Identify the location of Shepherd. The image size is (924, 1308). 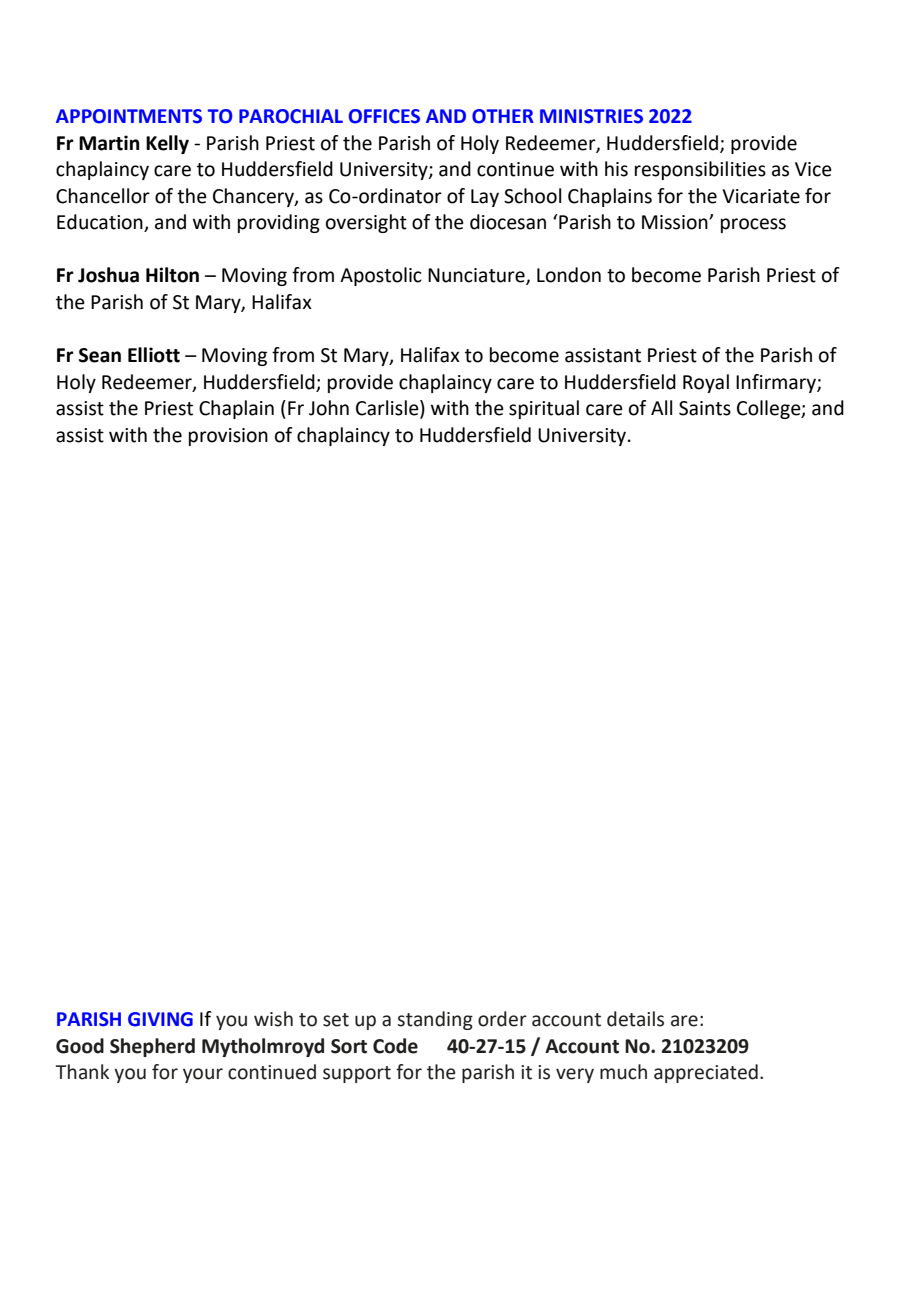
(152, 1047).
